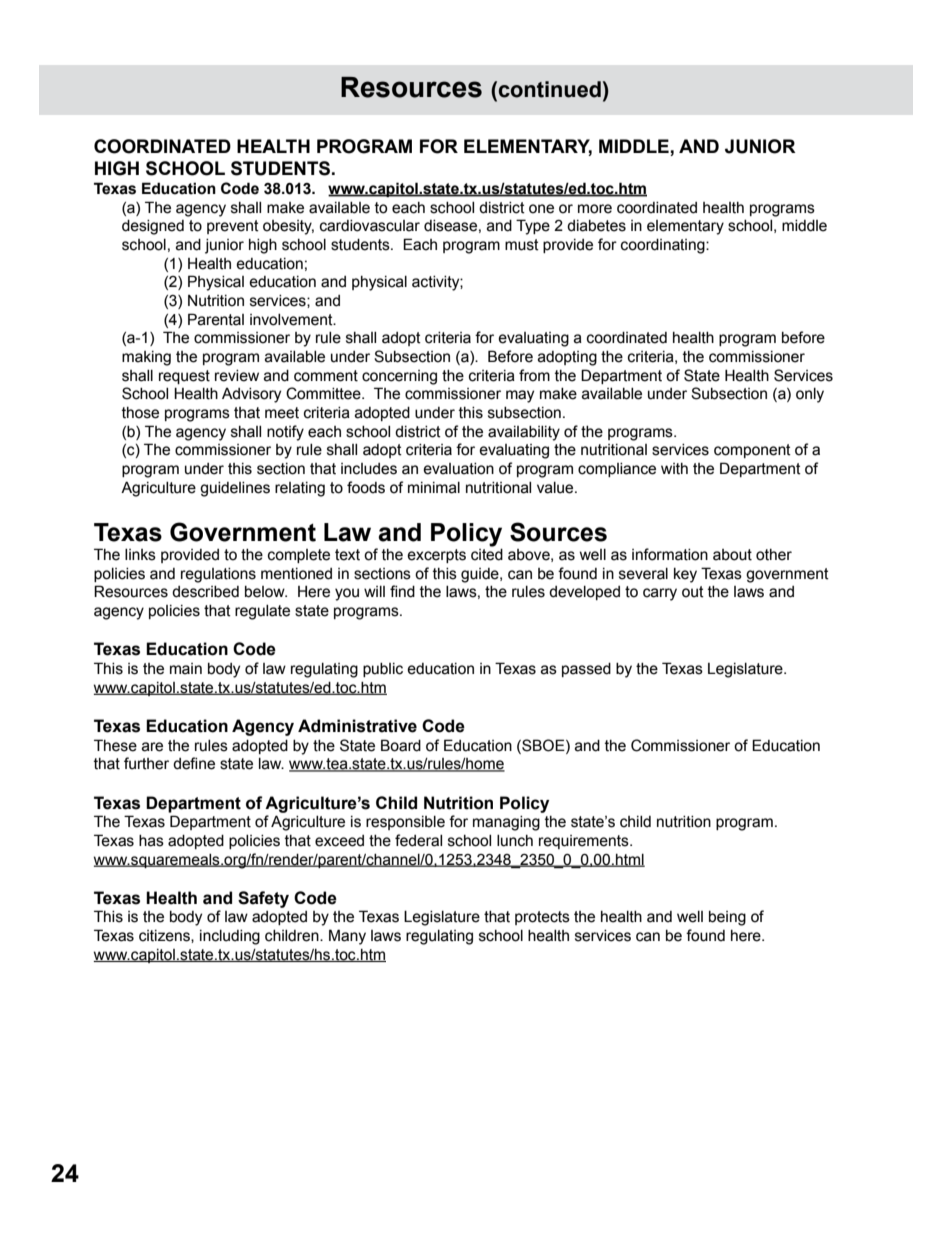 This screenshot has height=1233, width=952. Describe the element at coordinates (186, 669) in the screenshot. I see `main` at that location.
